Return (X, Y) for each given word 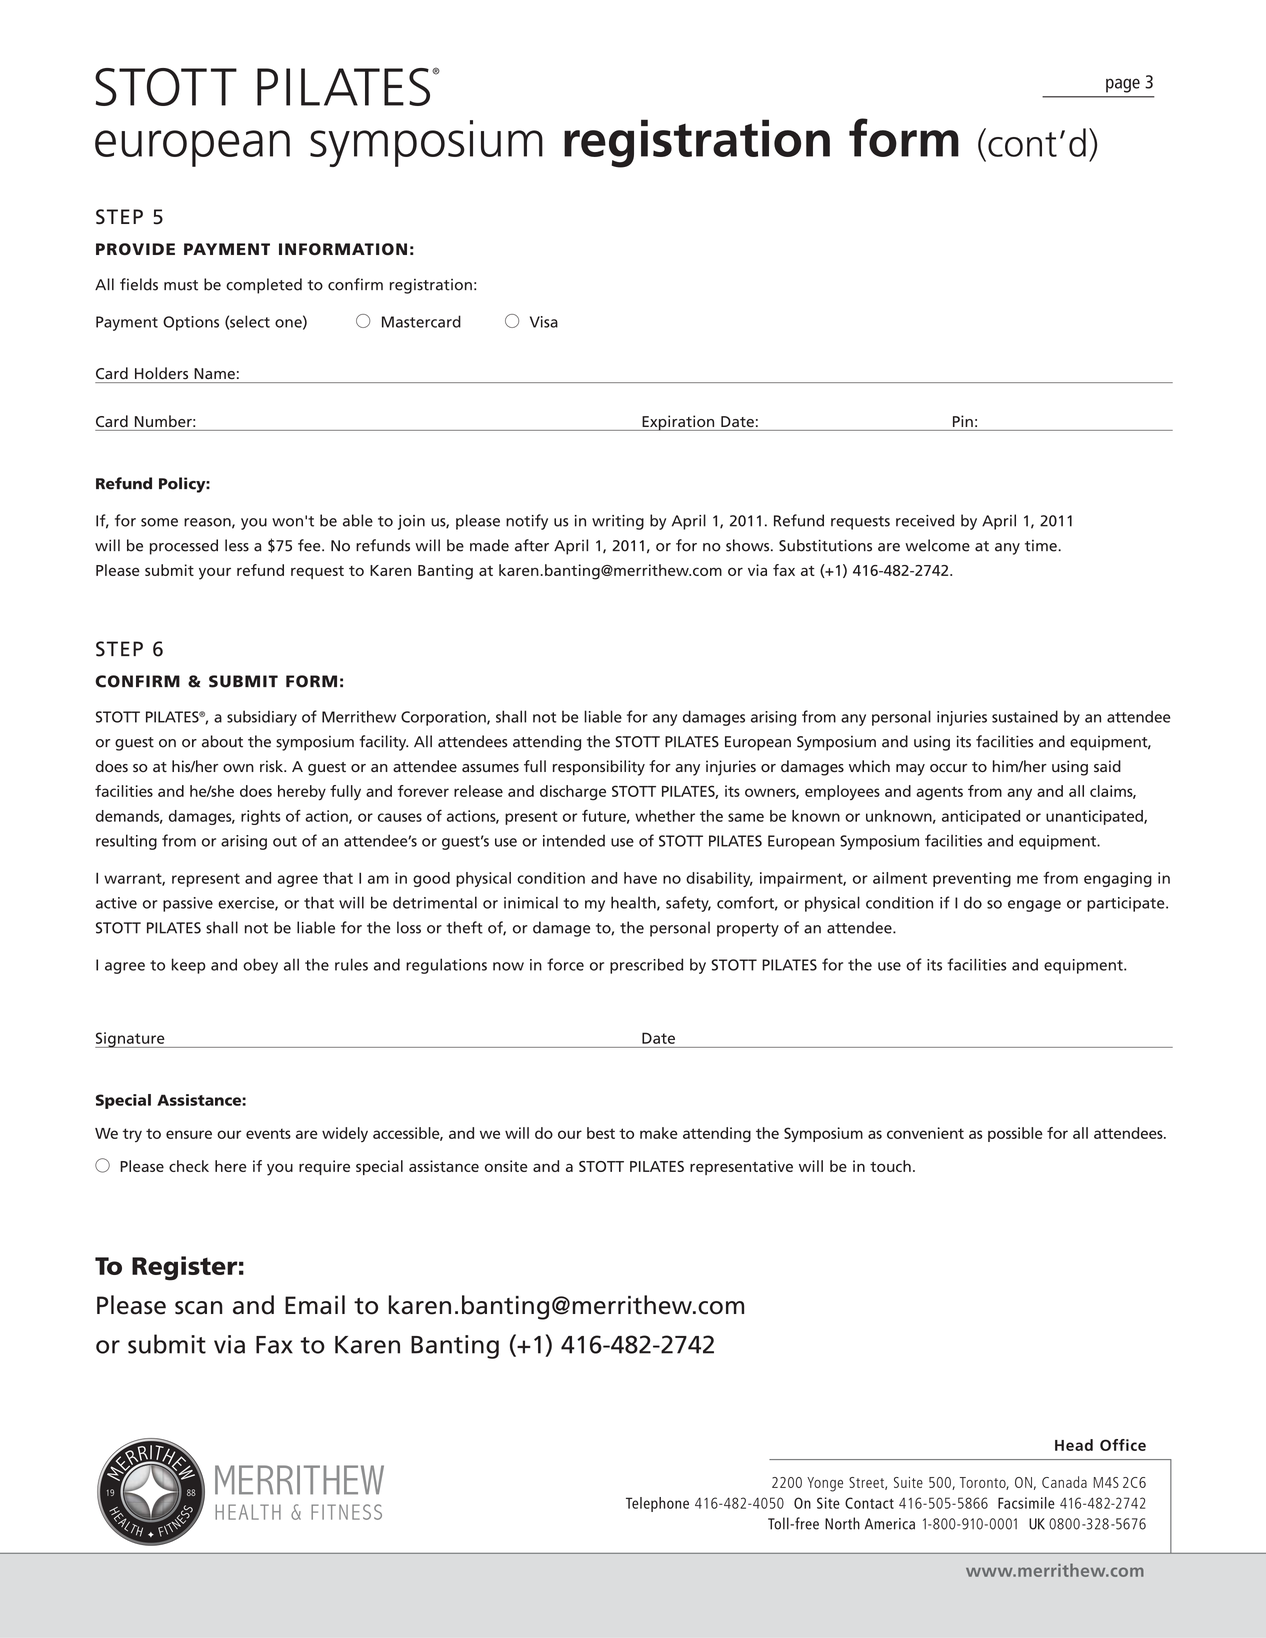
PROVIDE (135, 249)
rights (261, 817)
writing (618, 522)
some (159, 522)
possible (1015, 1134)
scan (198, 1308)
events (268, 1134)
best (601, 1133)
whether (665, 816)
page (1123, 85)
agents (939, 793)
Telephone (657, 1504)
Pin (963, 421)
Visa (544, 322)
